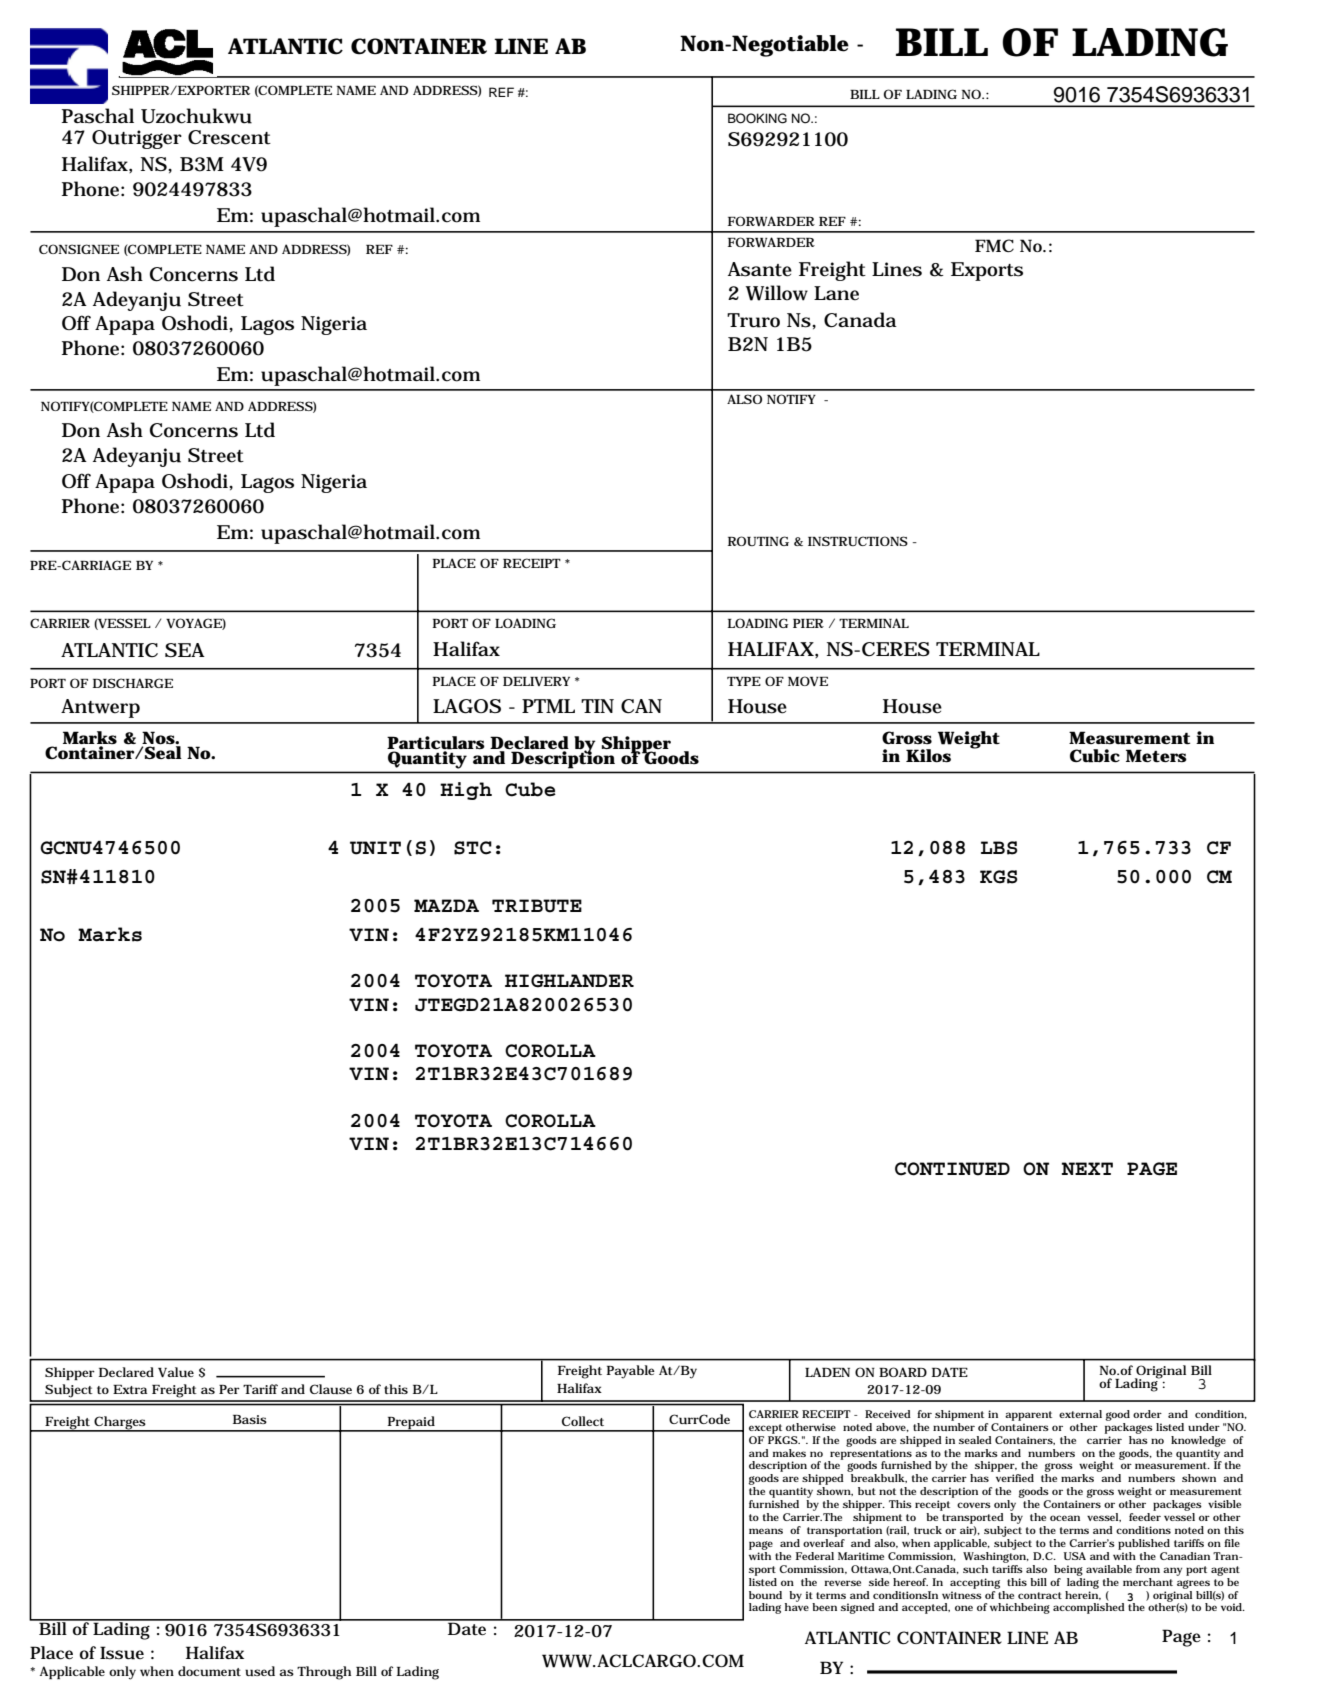  What do you see at coordinates (744, 681) in the screenshot?
I see `TYPE` at bounding box center [744, 681].
